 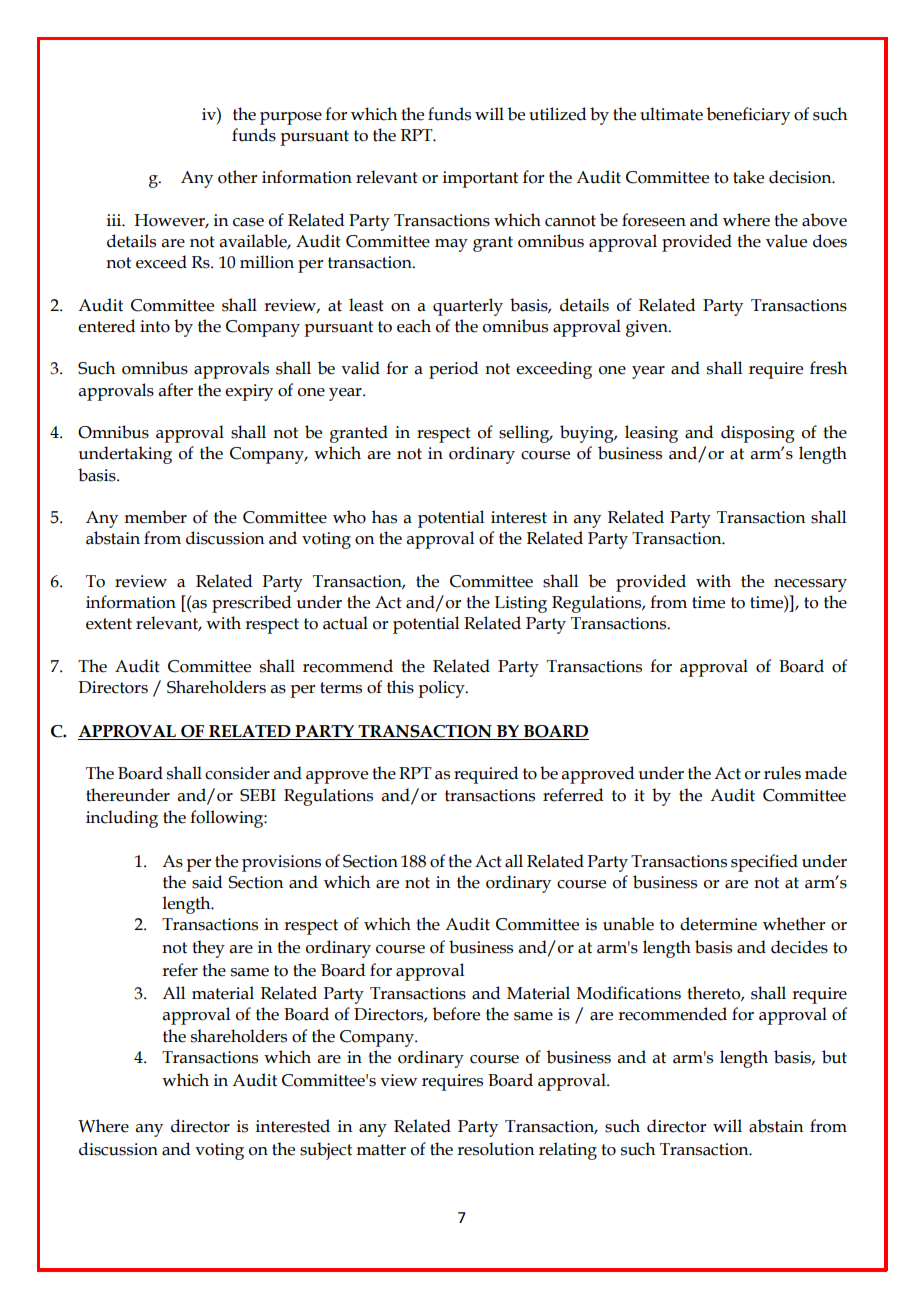 What do you see at coordinates (748, 116) in the page?
I see `beneficiary` at bounding box center [748, 116].
